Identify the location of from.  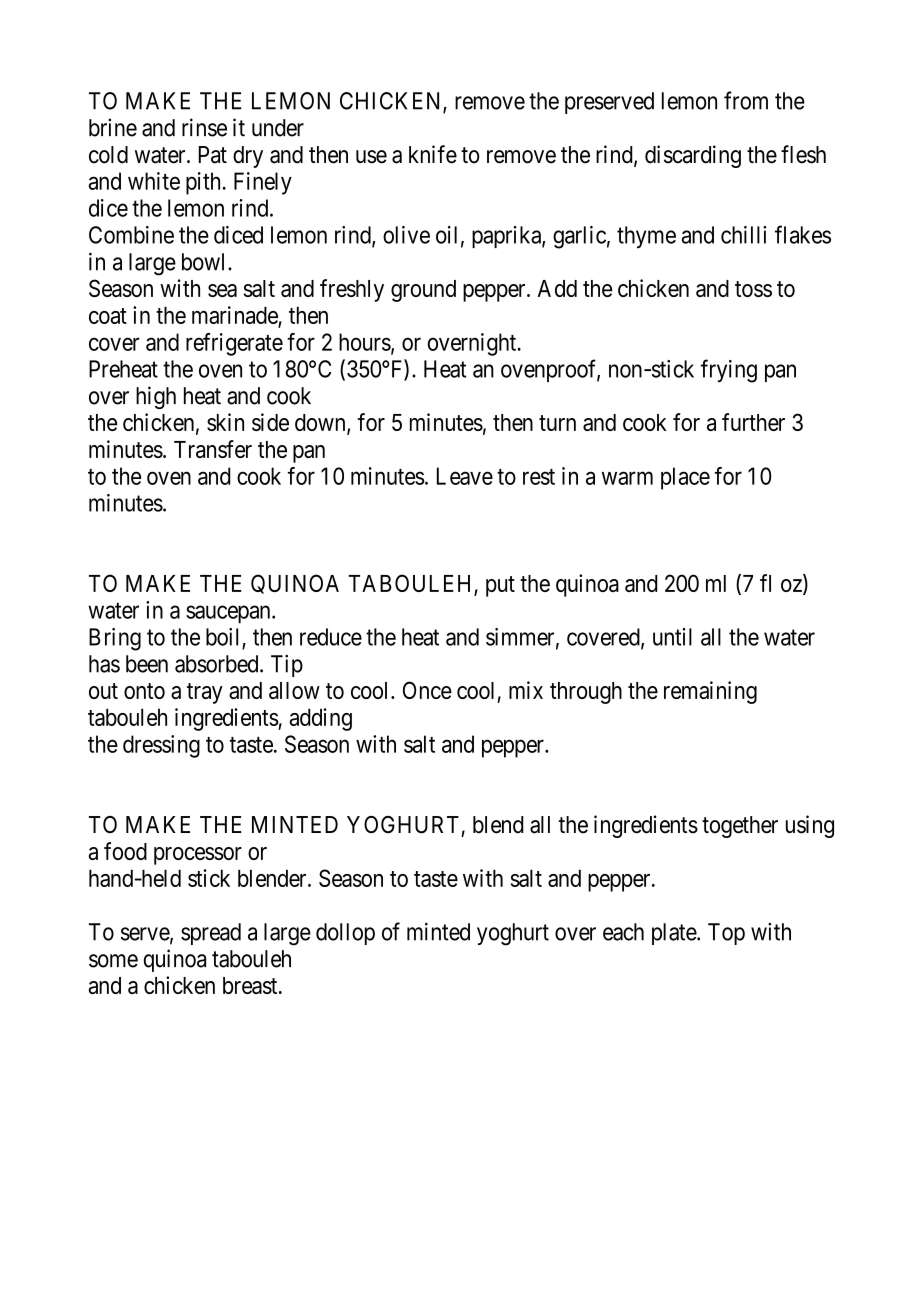
(746, 100).
